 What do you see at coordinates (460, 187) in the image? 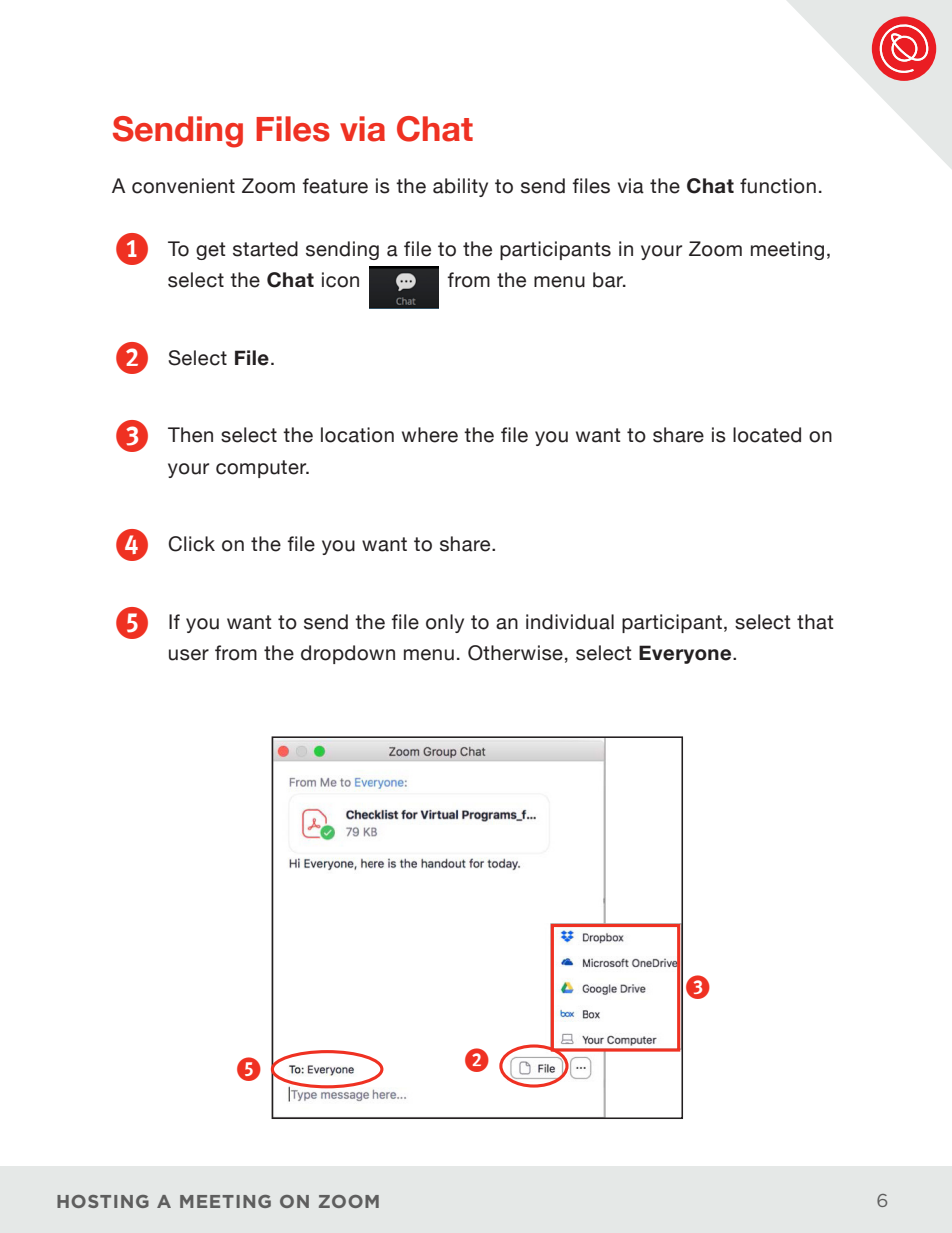
I see `ability` at bounding box center [460, 187].
